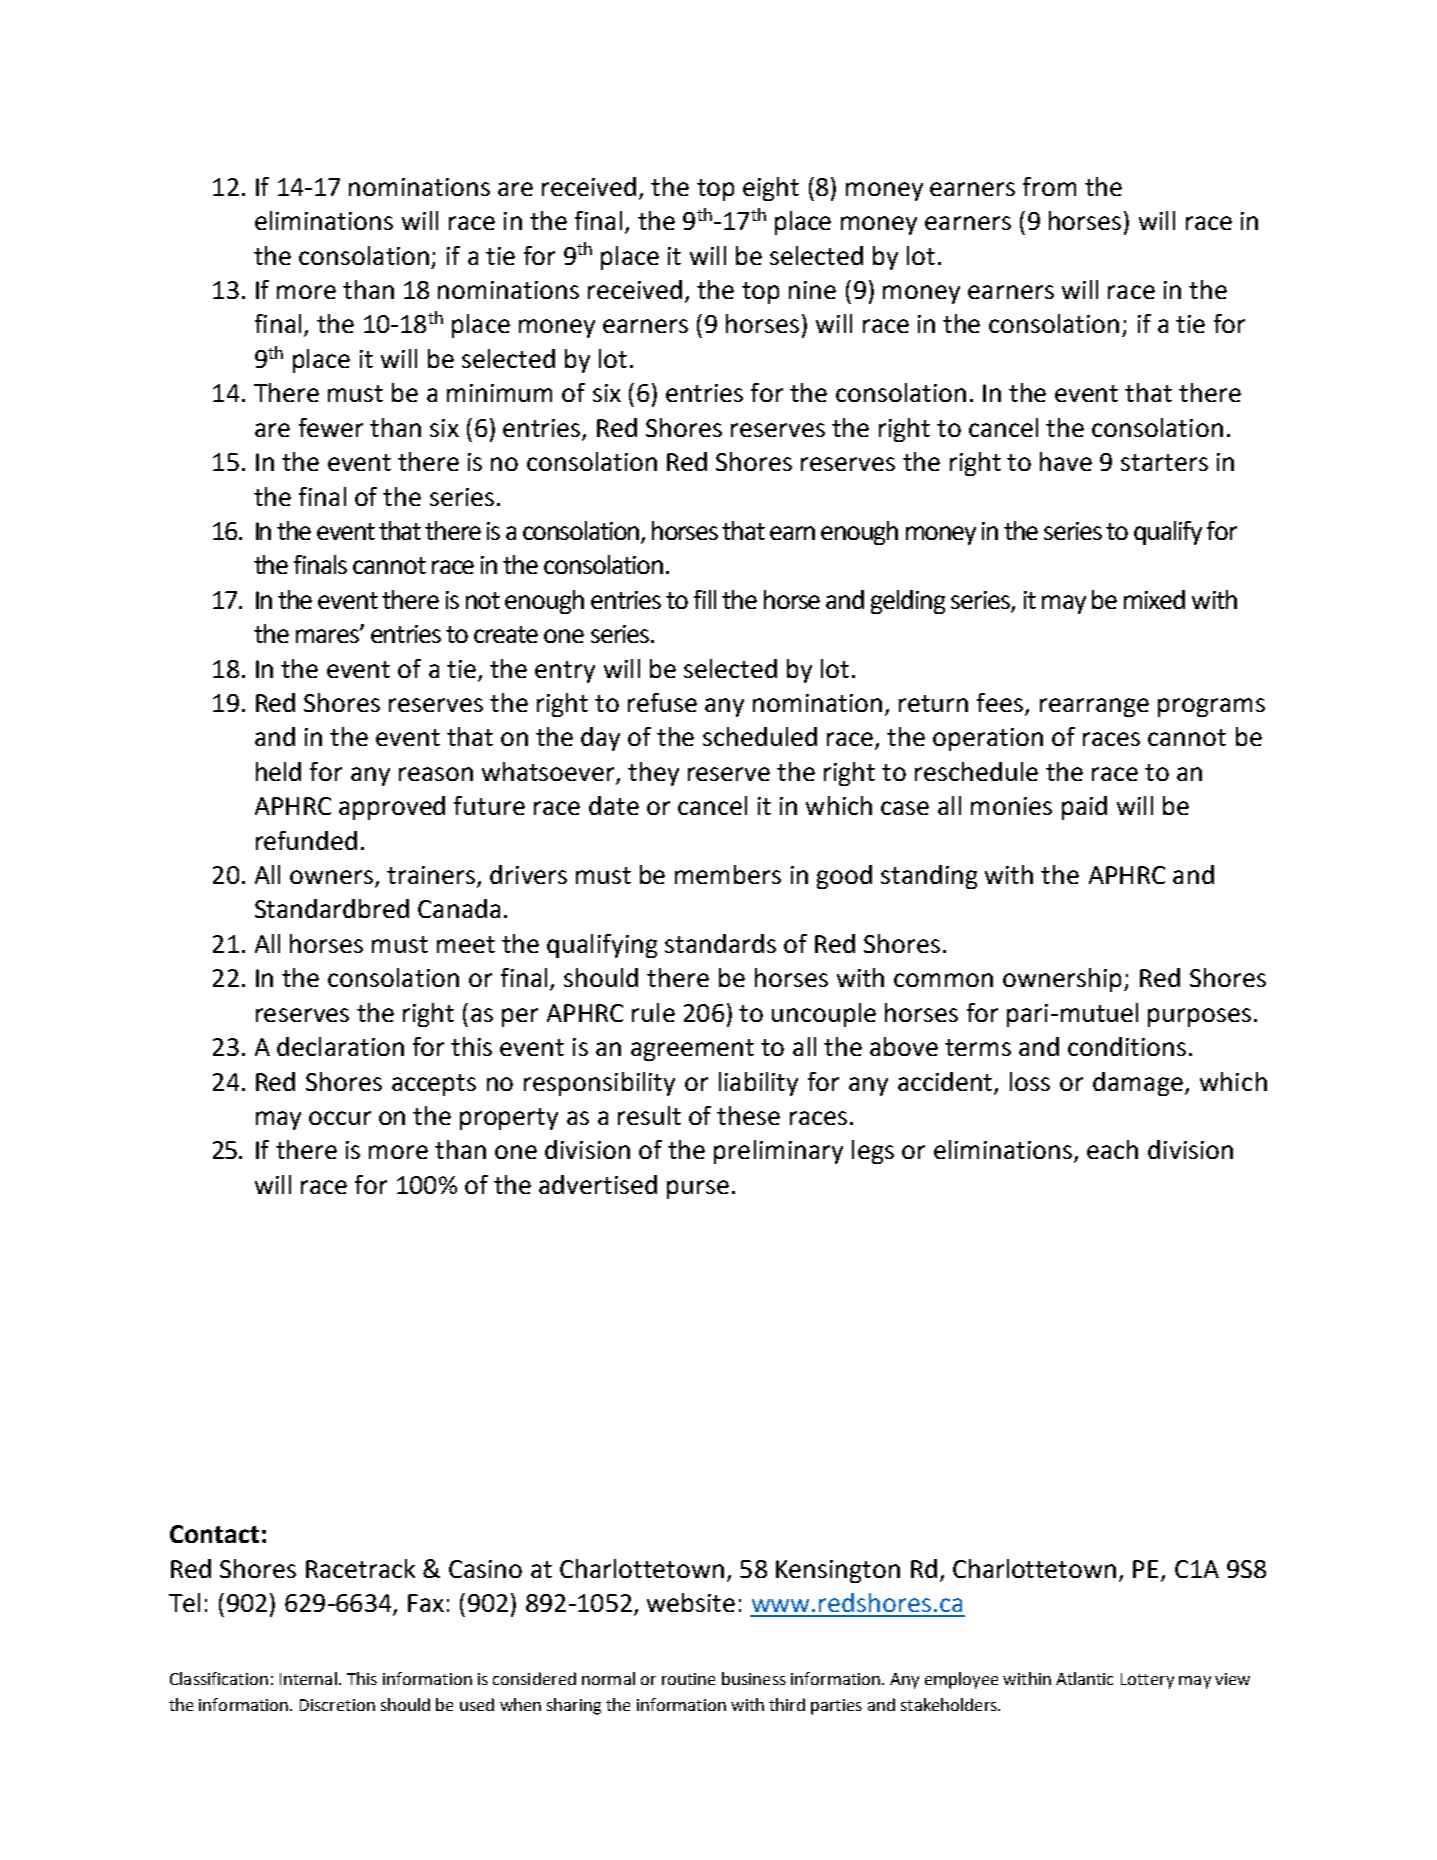  What do you see at coordinates (308, 1678) in the document?
I see `Internal` at bounding box center [308, 1678].
